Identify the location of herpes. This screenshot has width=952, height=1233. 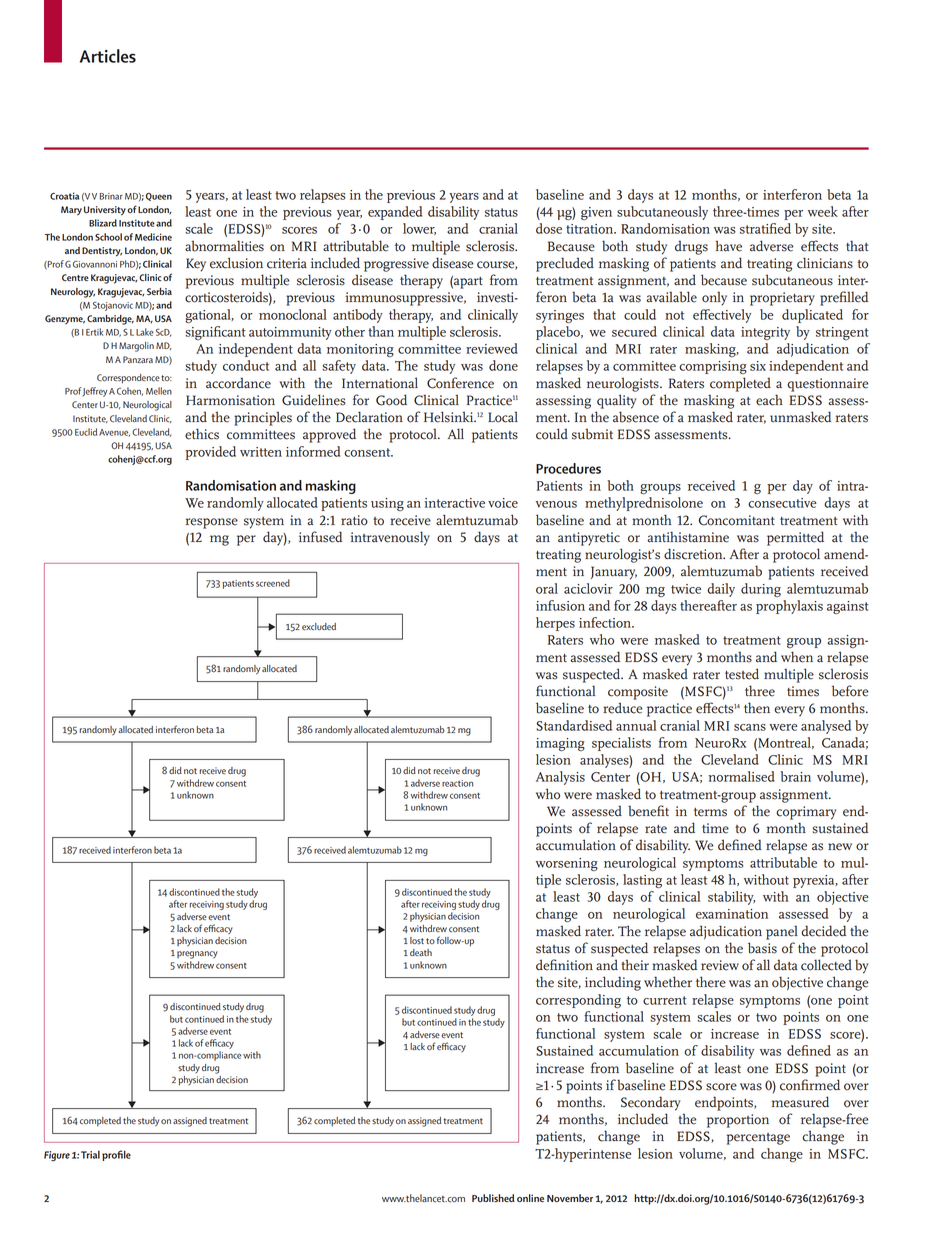
(555, 624).
